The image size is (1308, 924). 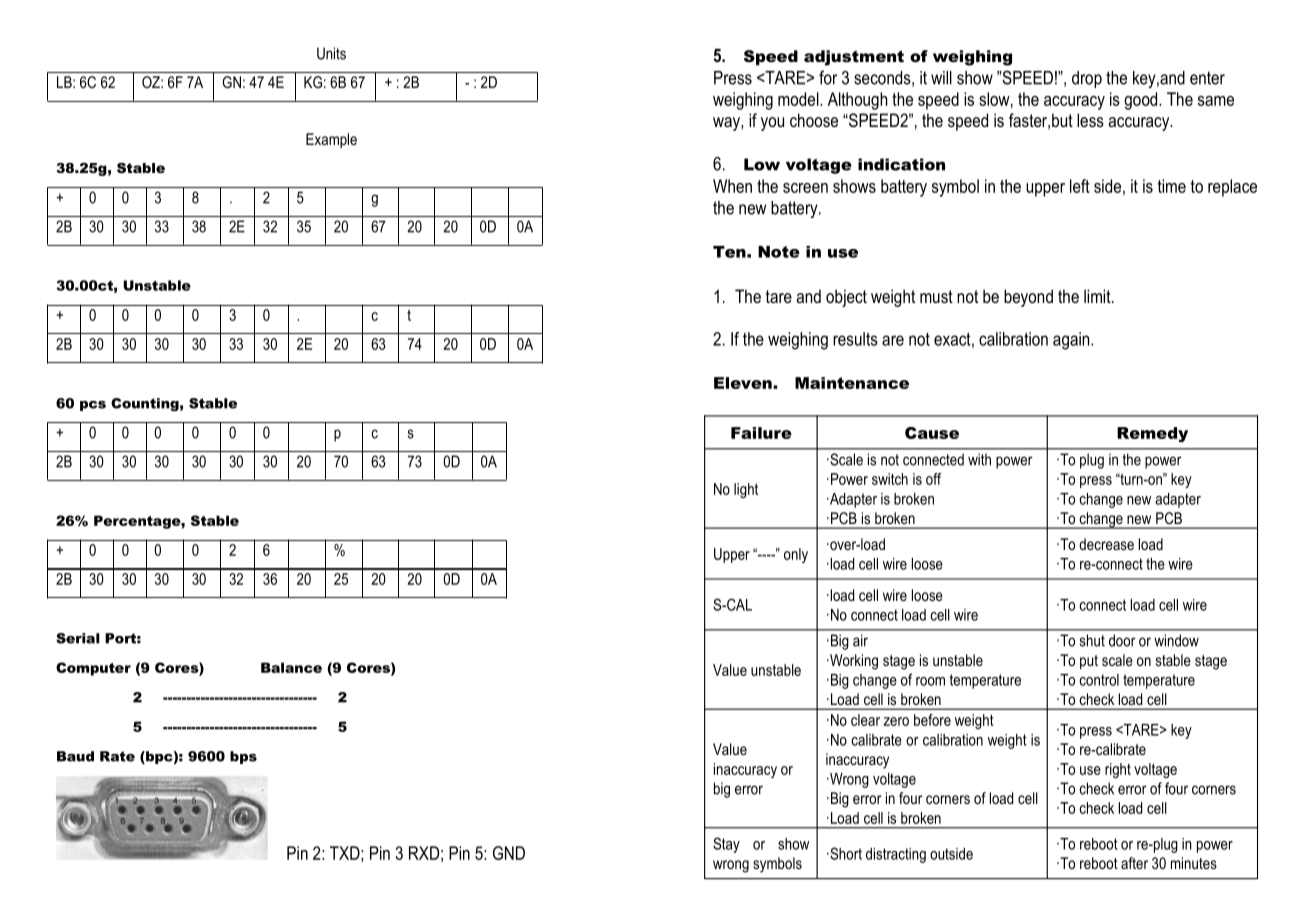 I want to click on Remedy, so click(x=1152, y=434).
